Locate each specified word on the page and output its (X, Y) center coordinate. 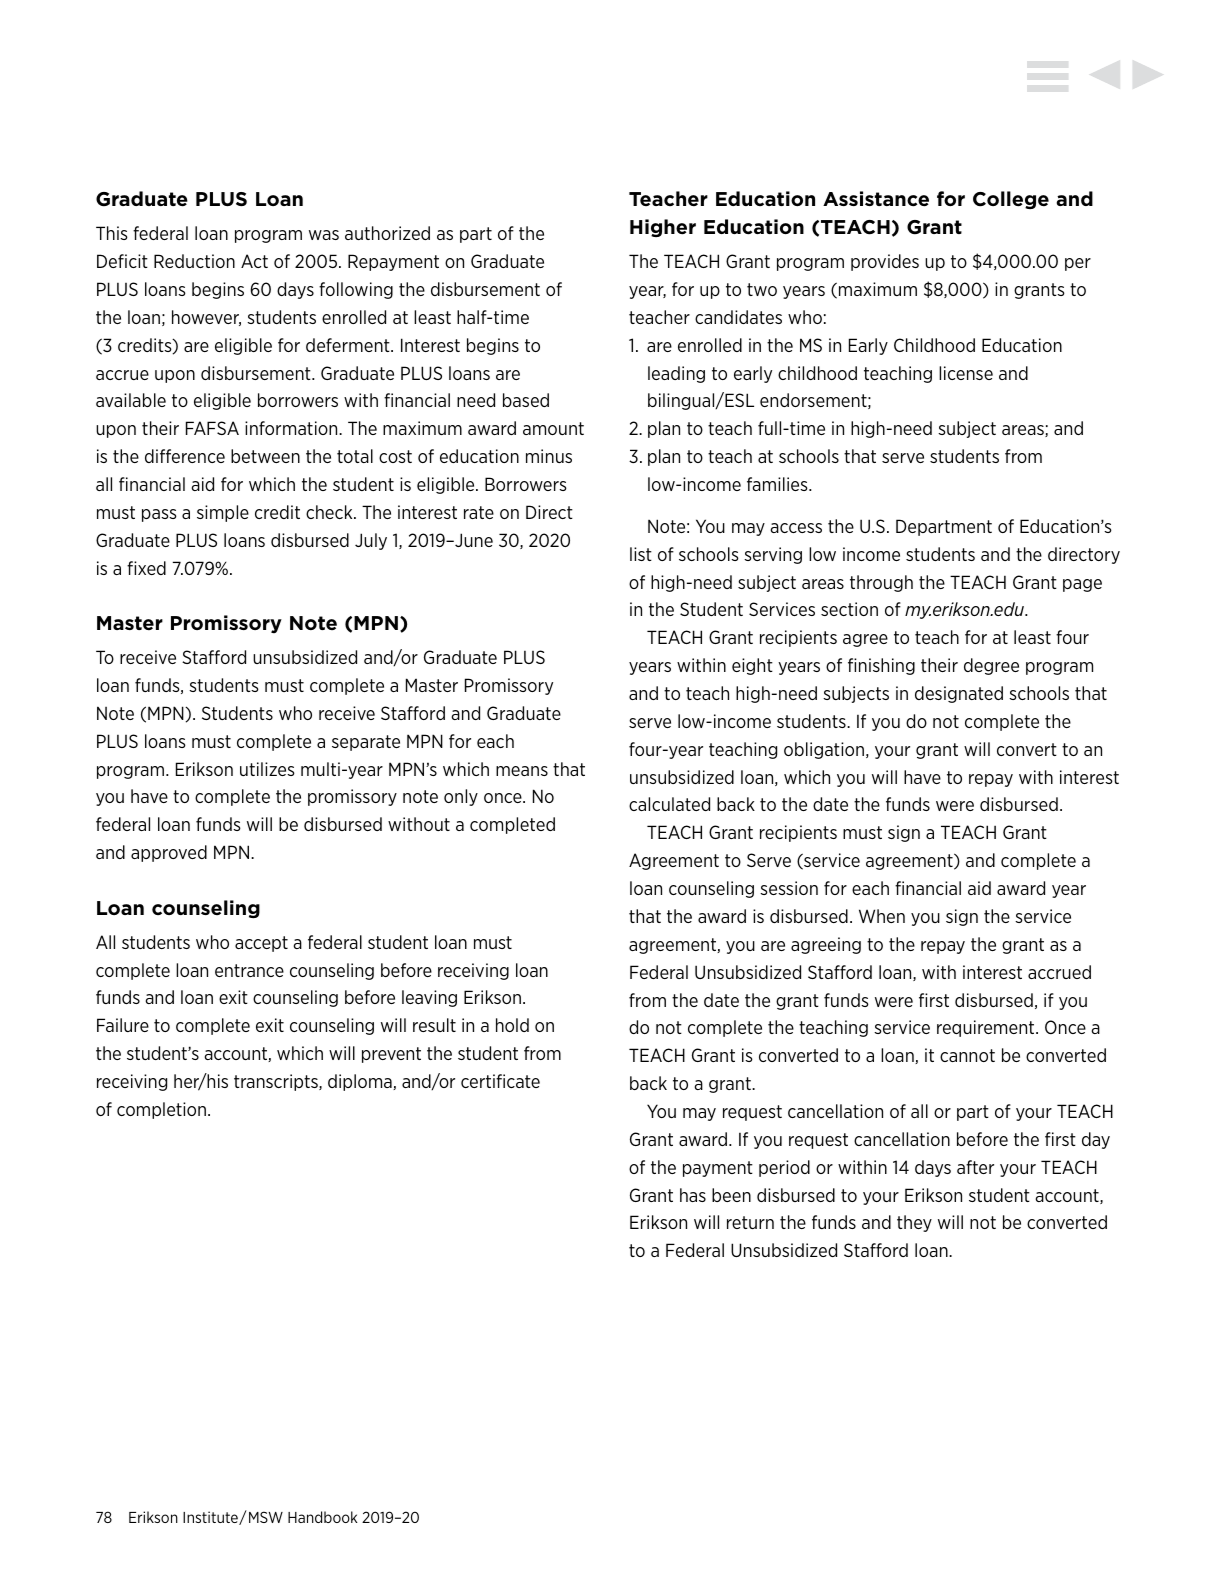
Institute (211, 1518)
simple (223, 513)
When (882, 916)
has (693, 1195)
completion (161, 1110)
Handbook (323, 1517)
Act (254, 261)
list (641, 554)
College (1011, 200)
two (762, 289)
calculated (669, 804)
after (975, 1167)
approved (169, 853)
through (881, 583)
